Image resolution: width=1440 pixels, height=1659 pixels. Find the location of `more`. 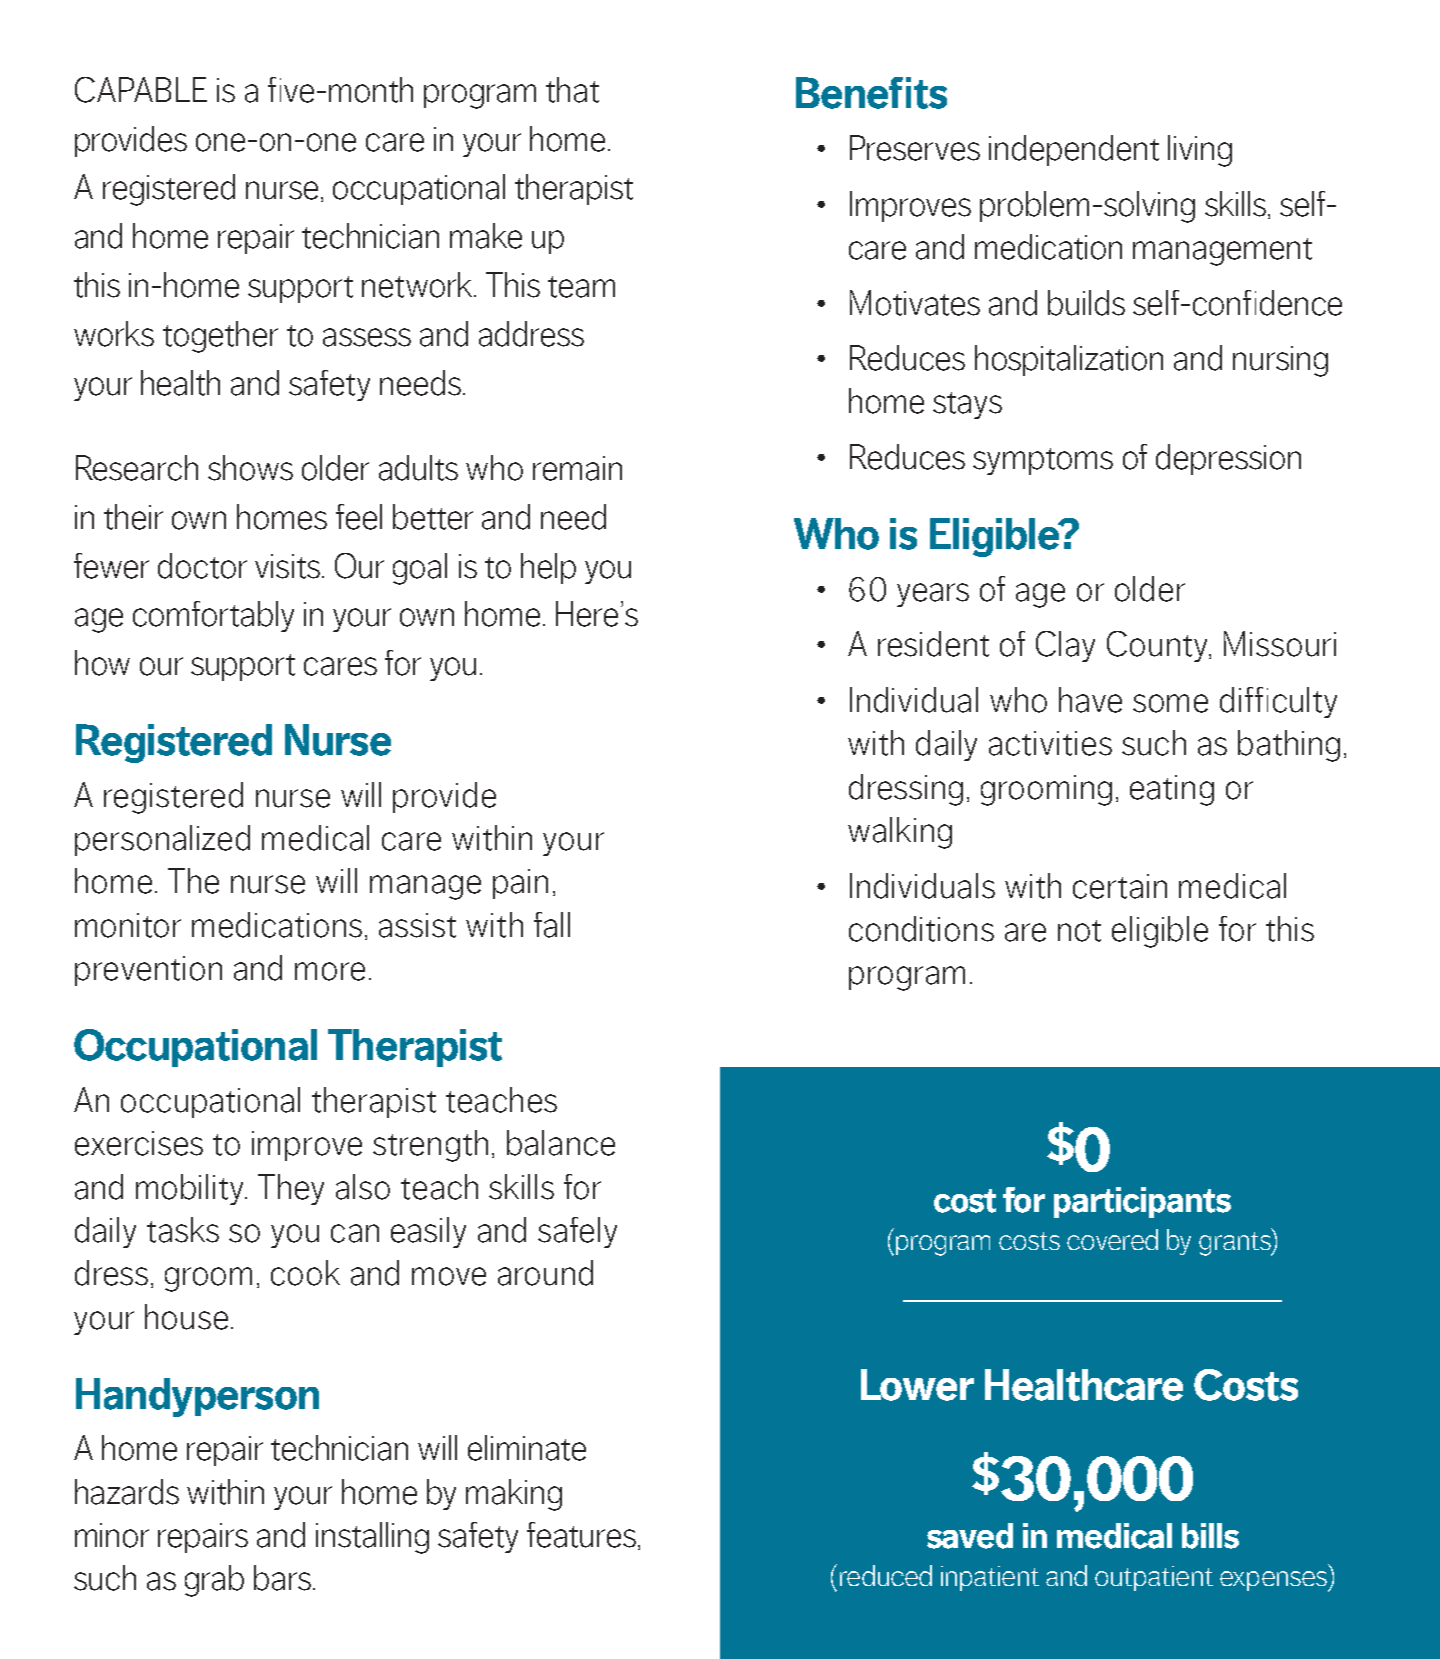

more is located at coordinates (330, 971).
